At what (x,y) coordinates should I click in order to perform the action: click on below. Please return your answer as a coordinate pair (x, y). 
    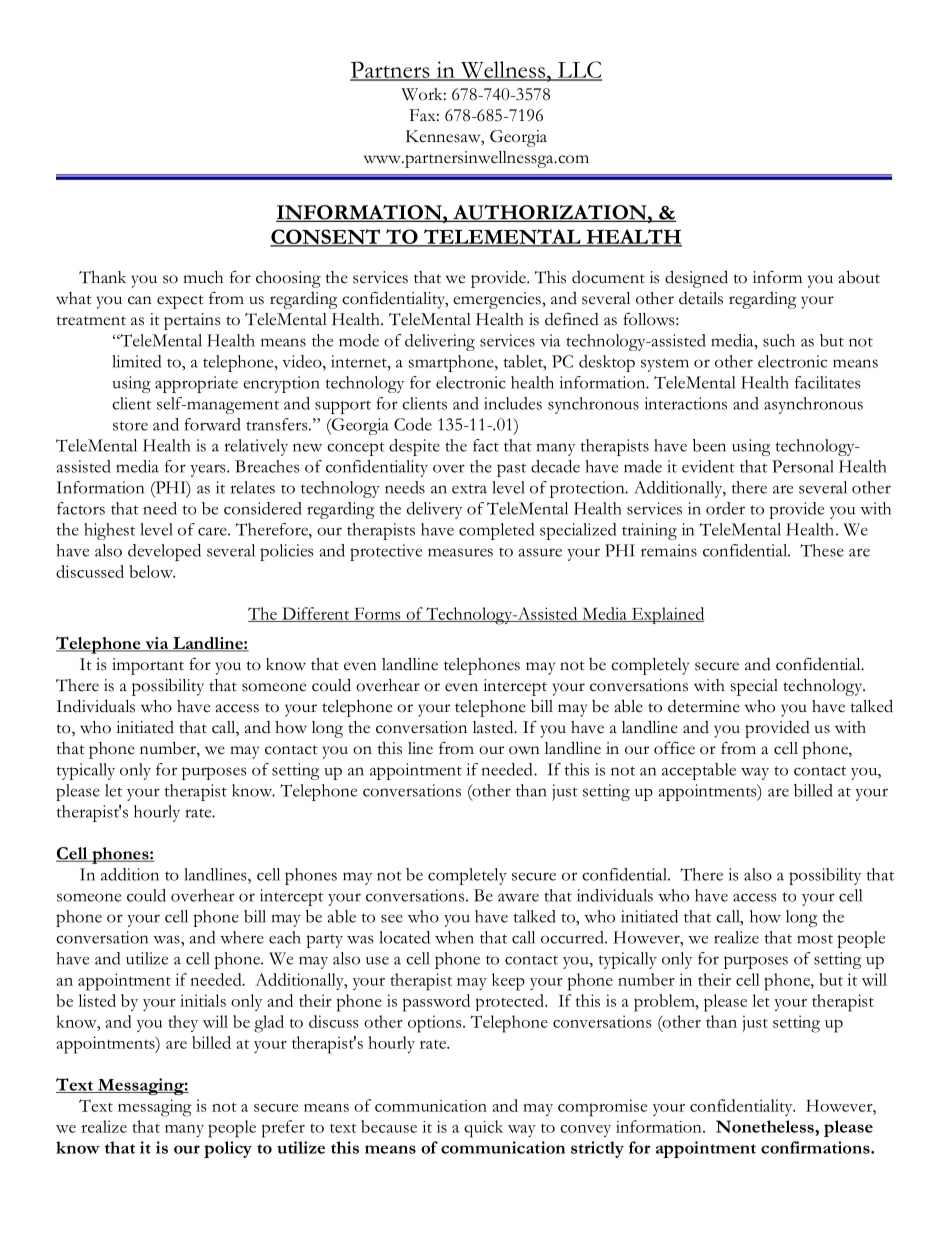
    Looking at the image, I should click on (152, 571).
